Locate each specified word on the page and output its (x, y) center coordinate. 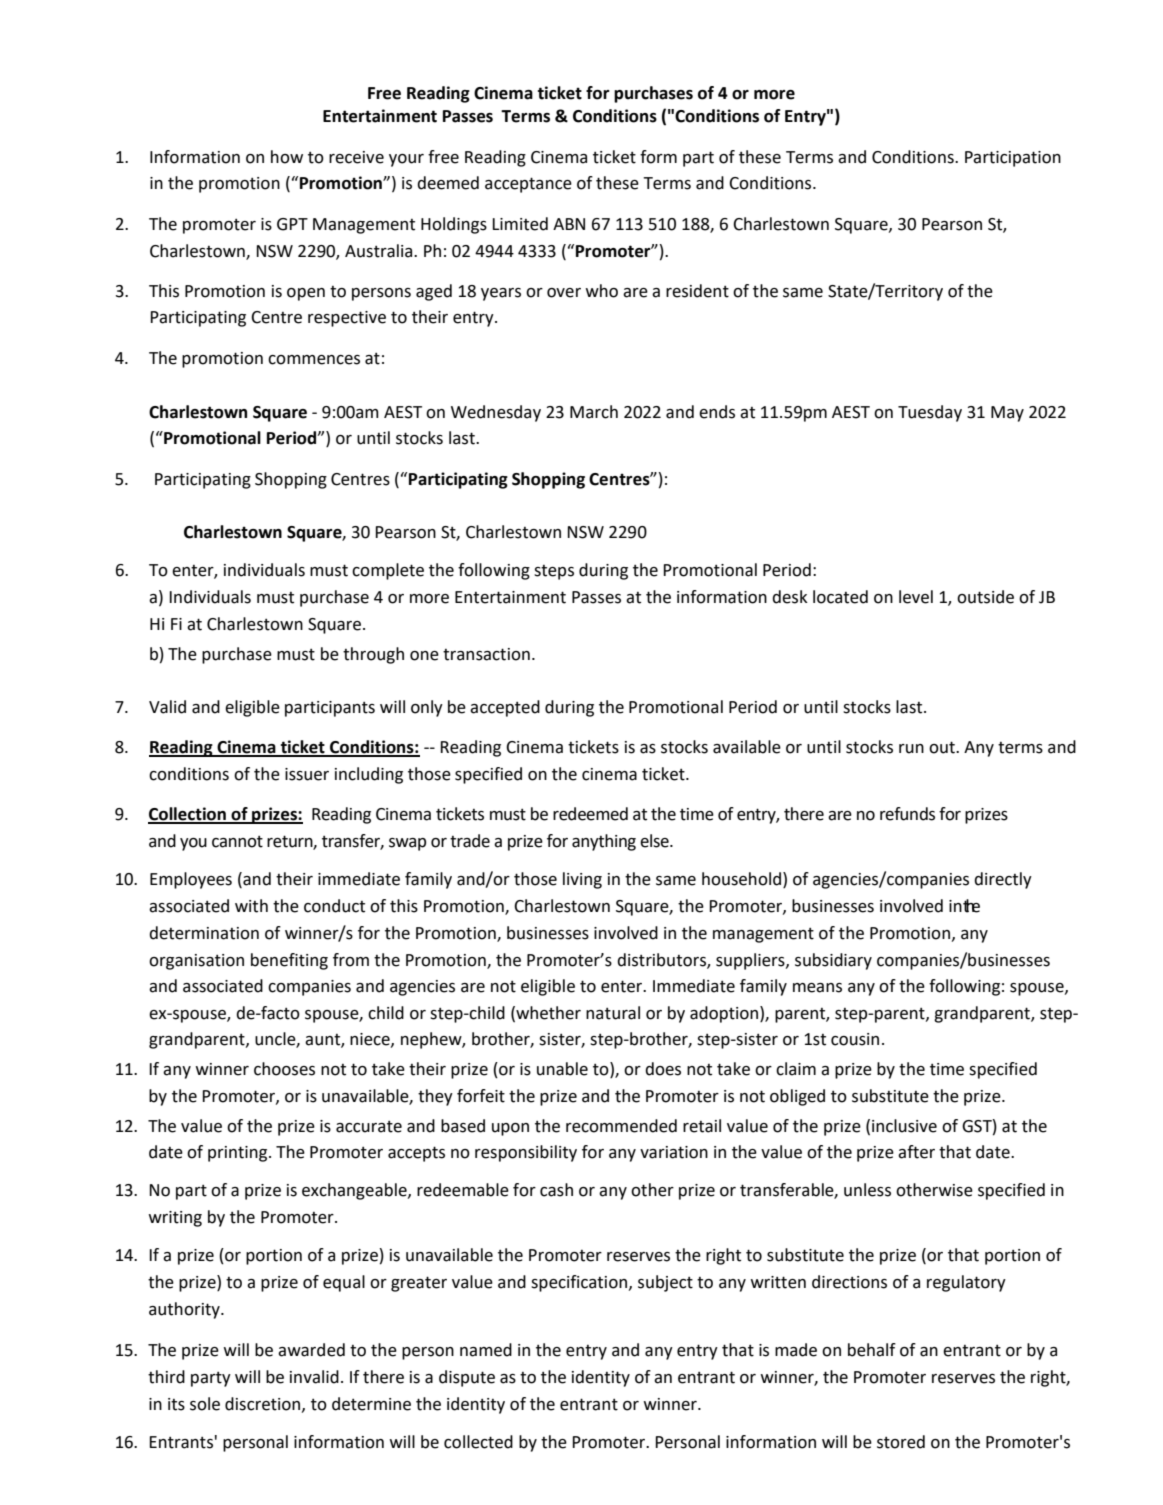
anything (604, 842)
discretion (264, 1404)
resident (697, 291)
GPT (292, 224)
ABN (569, 224)
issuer (307, 774)
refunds (907, 814)
